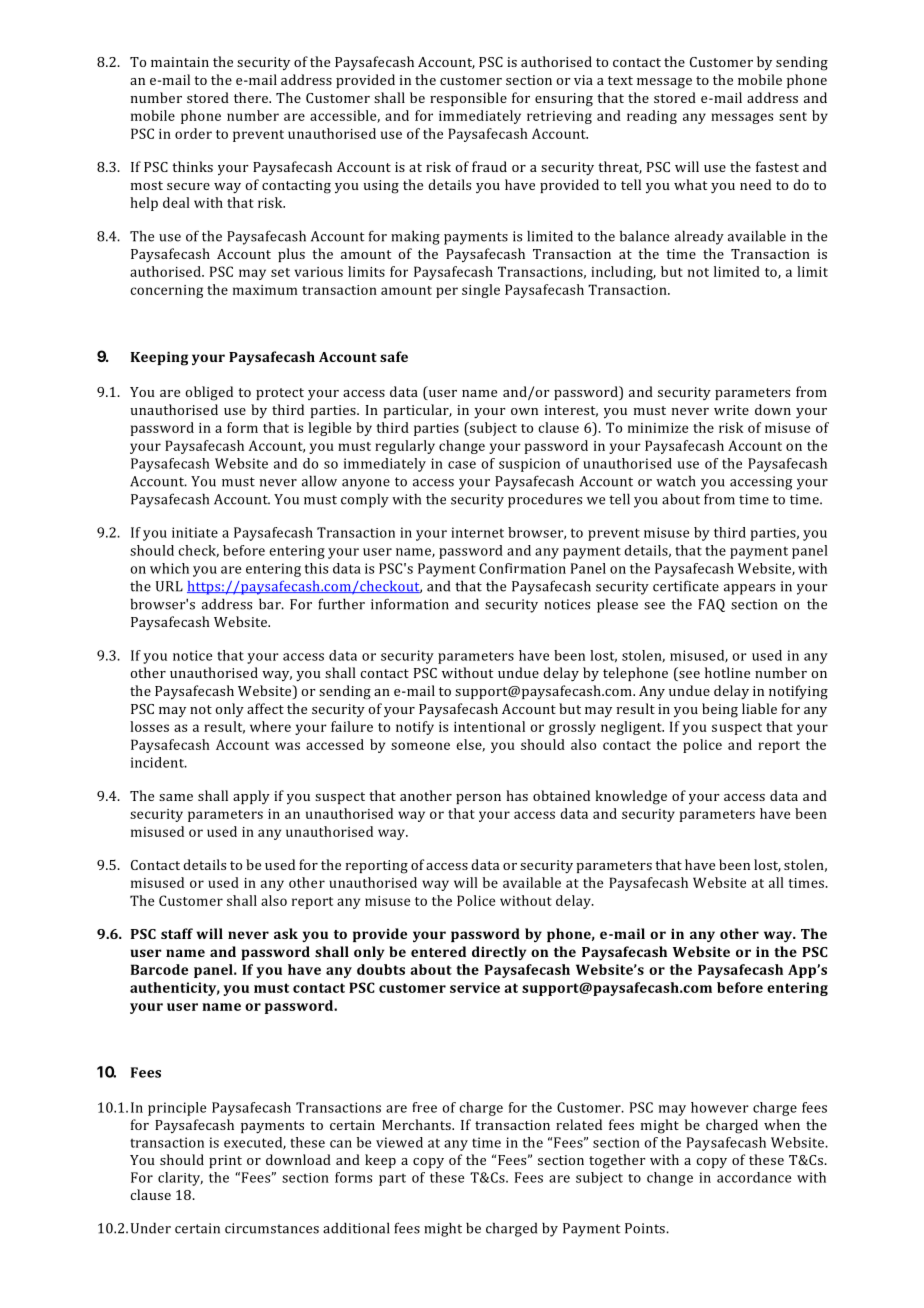  Describe the element at coordinates (652, 117) in the image. I see `reading` at that location.
